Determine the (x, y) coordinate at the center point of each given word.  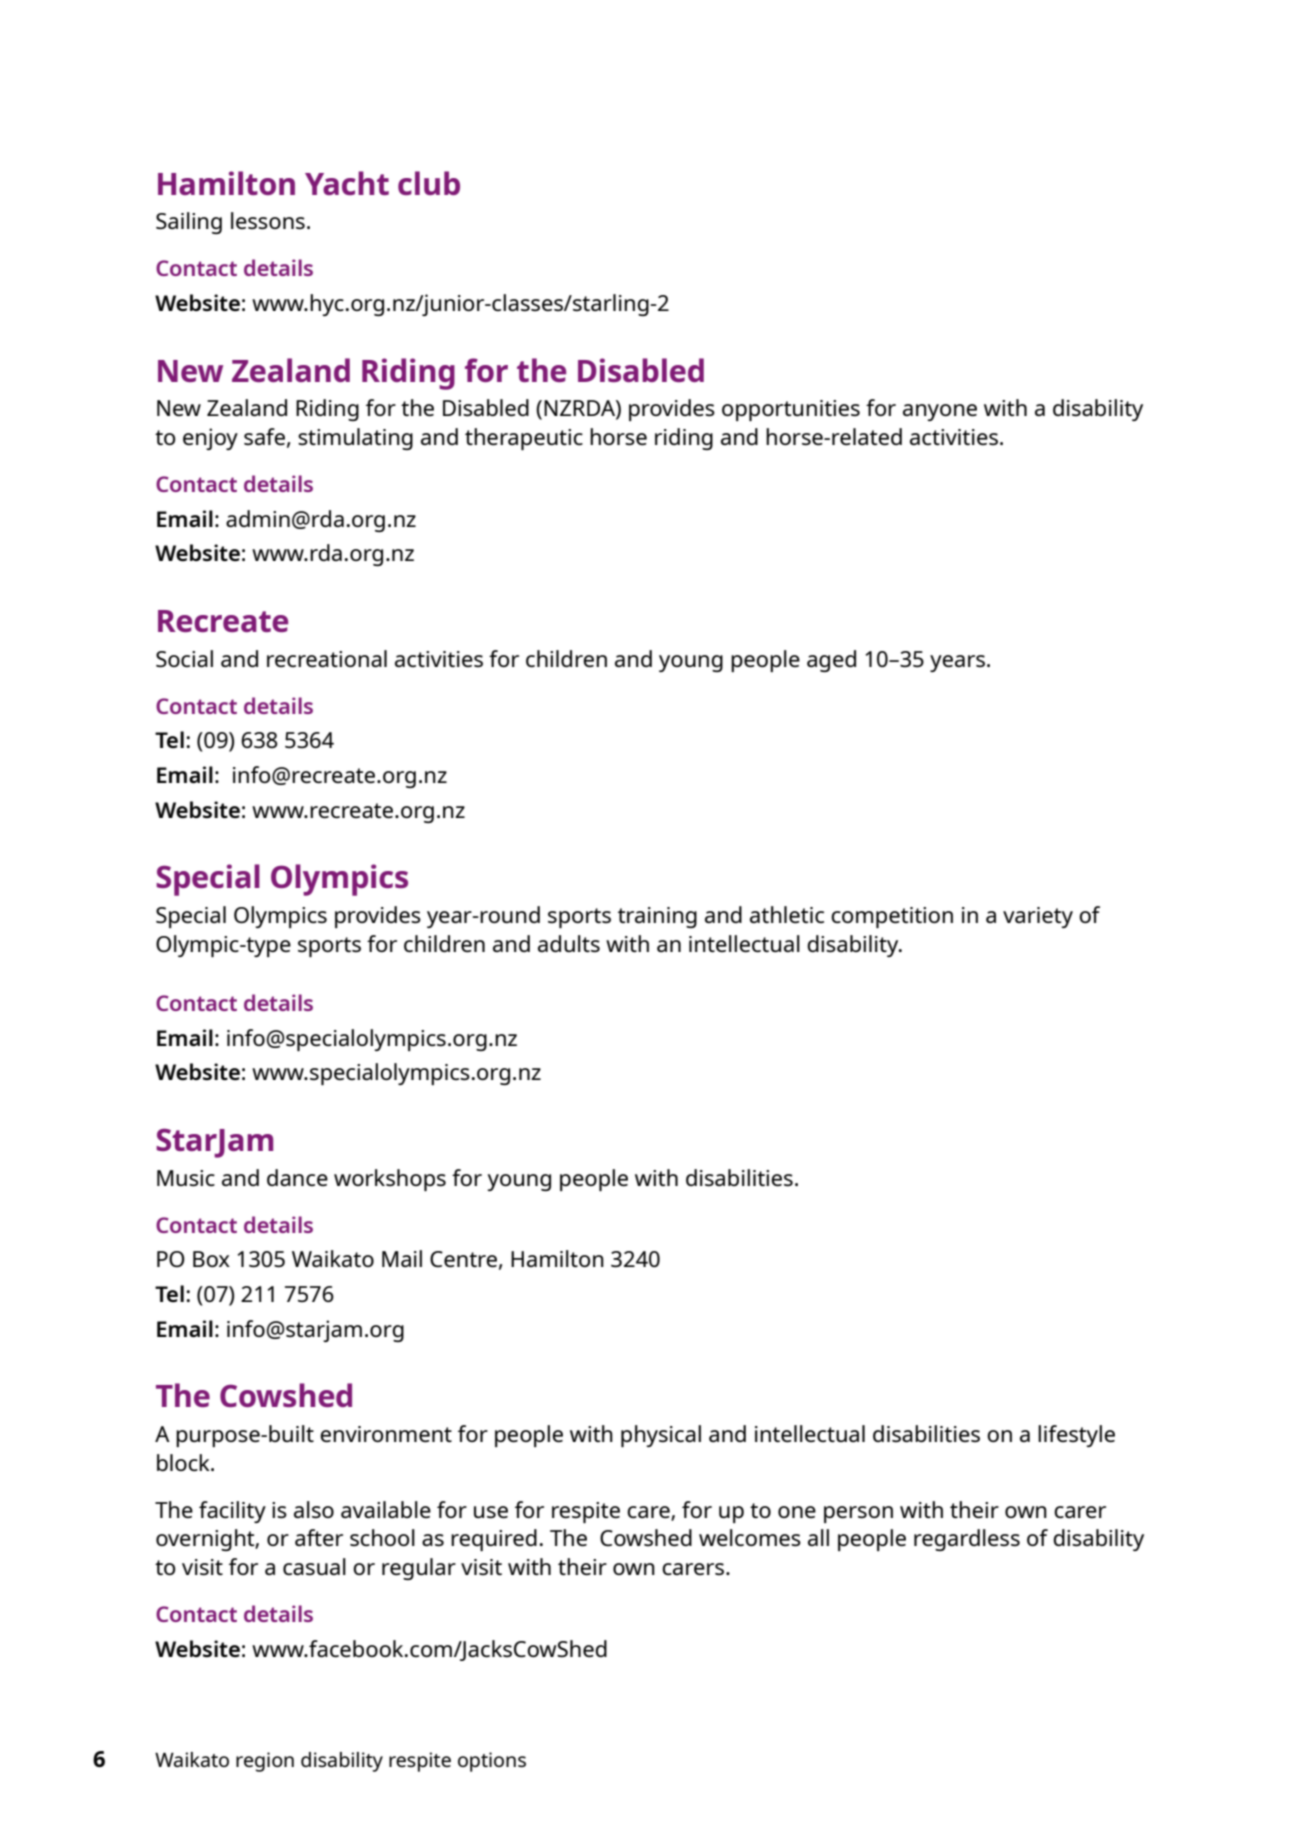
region (265, 1762)
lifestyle (1076, 1436)
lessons (268, 220)
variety (1038, 917)
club (429, 183)
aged (831, 661)
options (492, 1762)
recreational (327, 658)
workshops (390, 1180)
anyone (940, 412)
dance (297, 1177)
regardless (967, 1540)
